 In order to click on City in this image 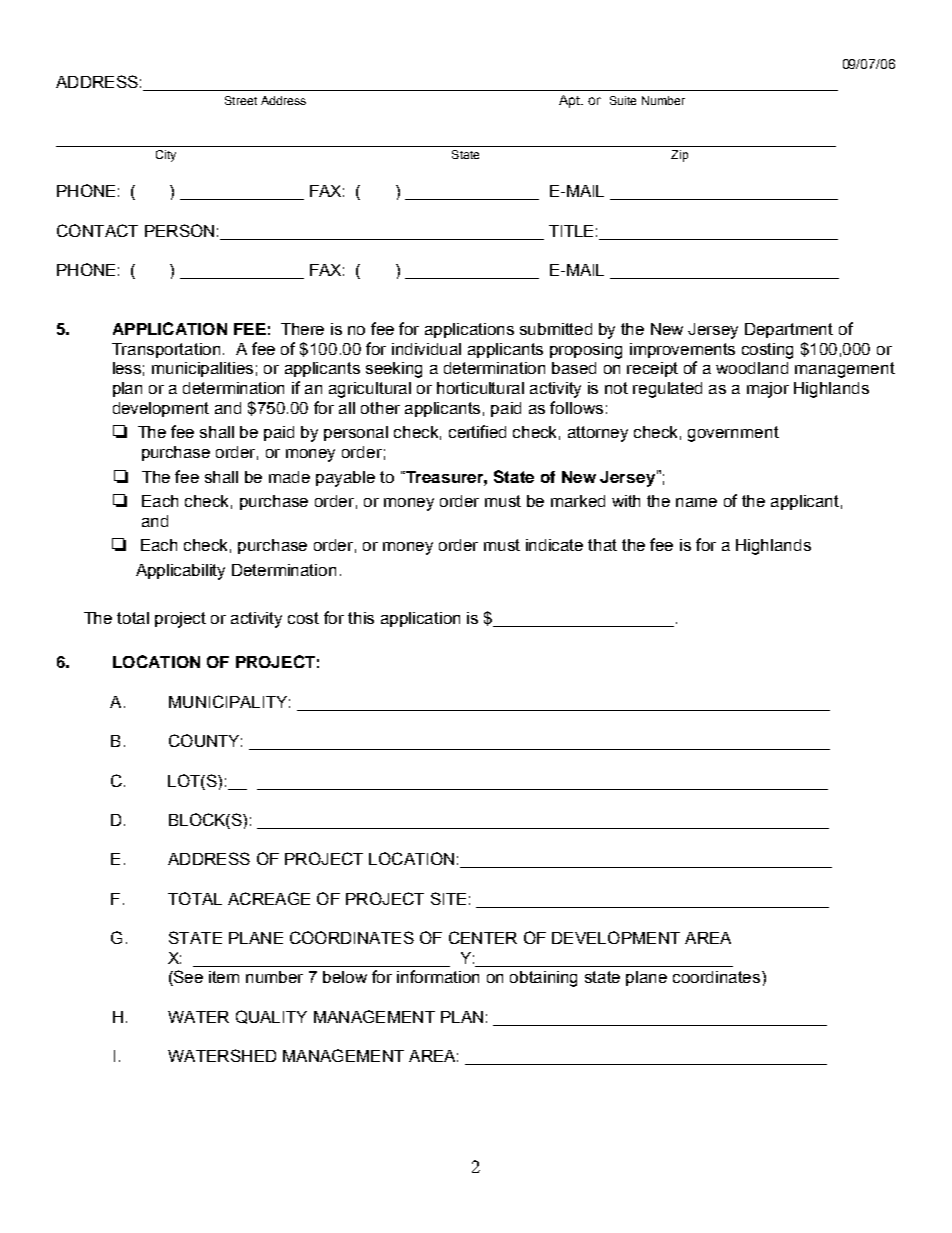, I will do `click(166, 156)`.
